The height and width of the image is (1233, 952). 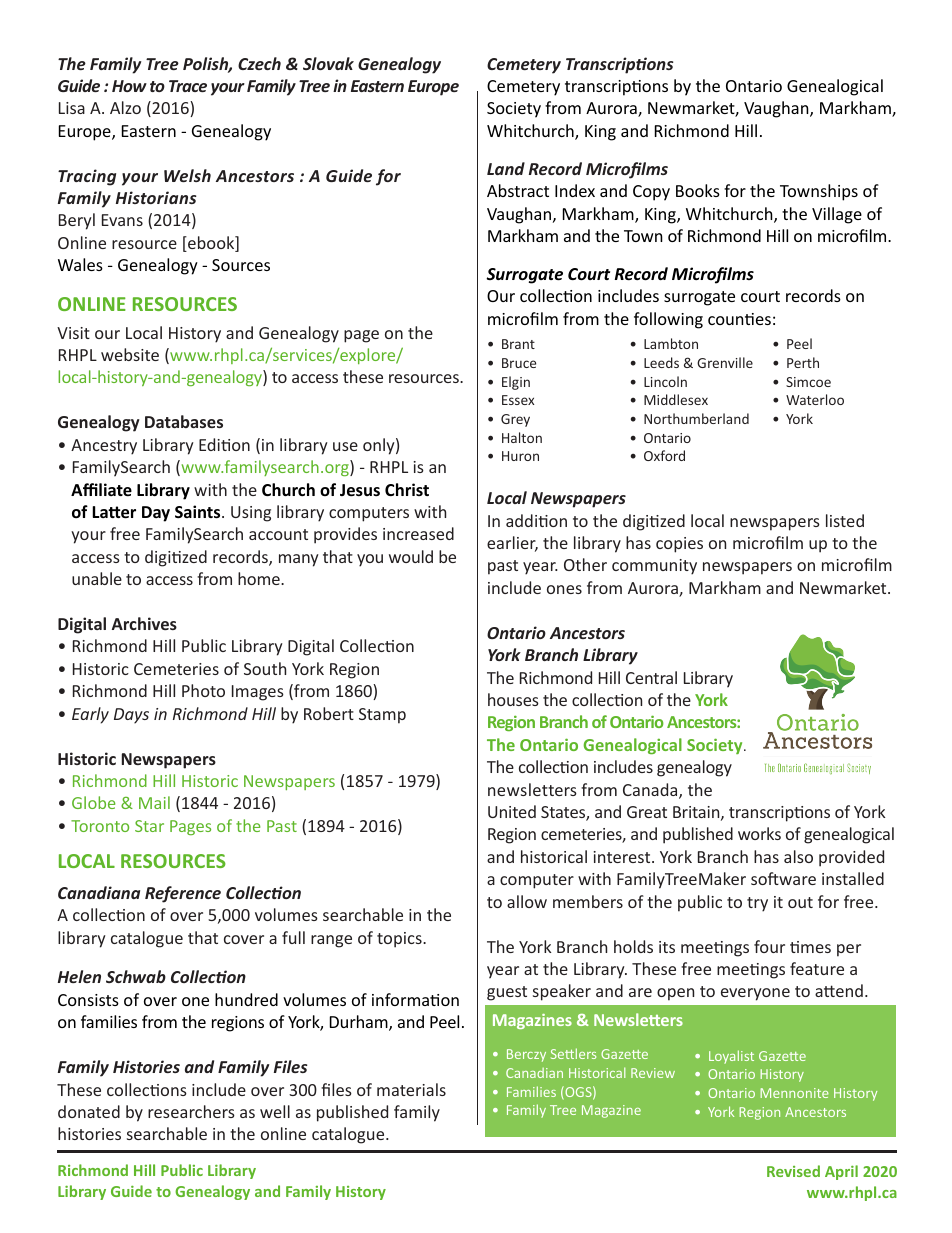 I want to click on Trace, so click(x=188, y=86).
